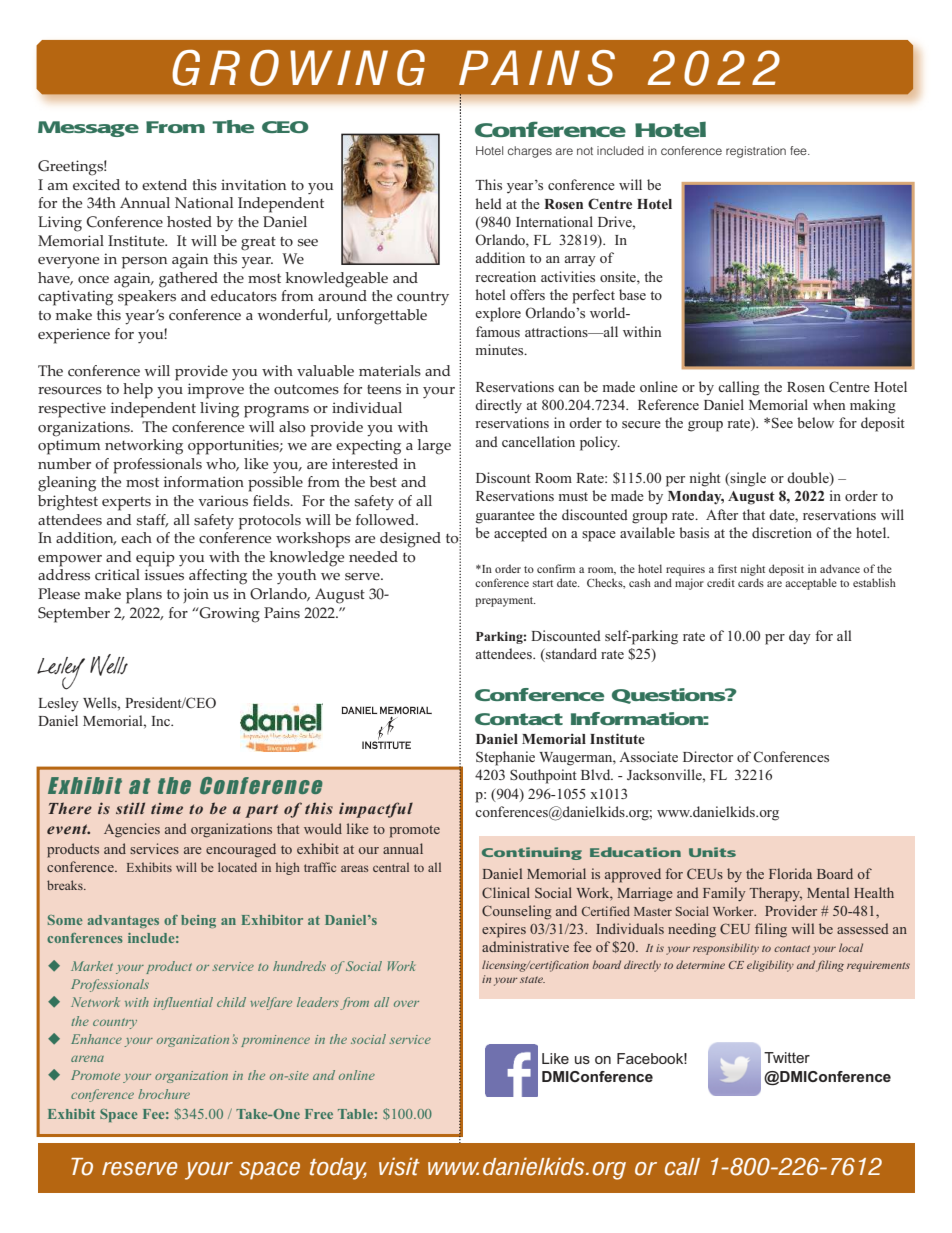 The height and width of the page is (1233, 952). I want to click on charges, so click(530, 152).
